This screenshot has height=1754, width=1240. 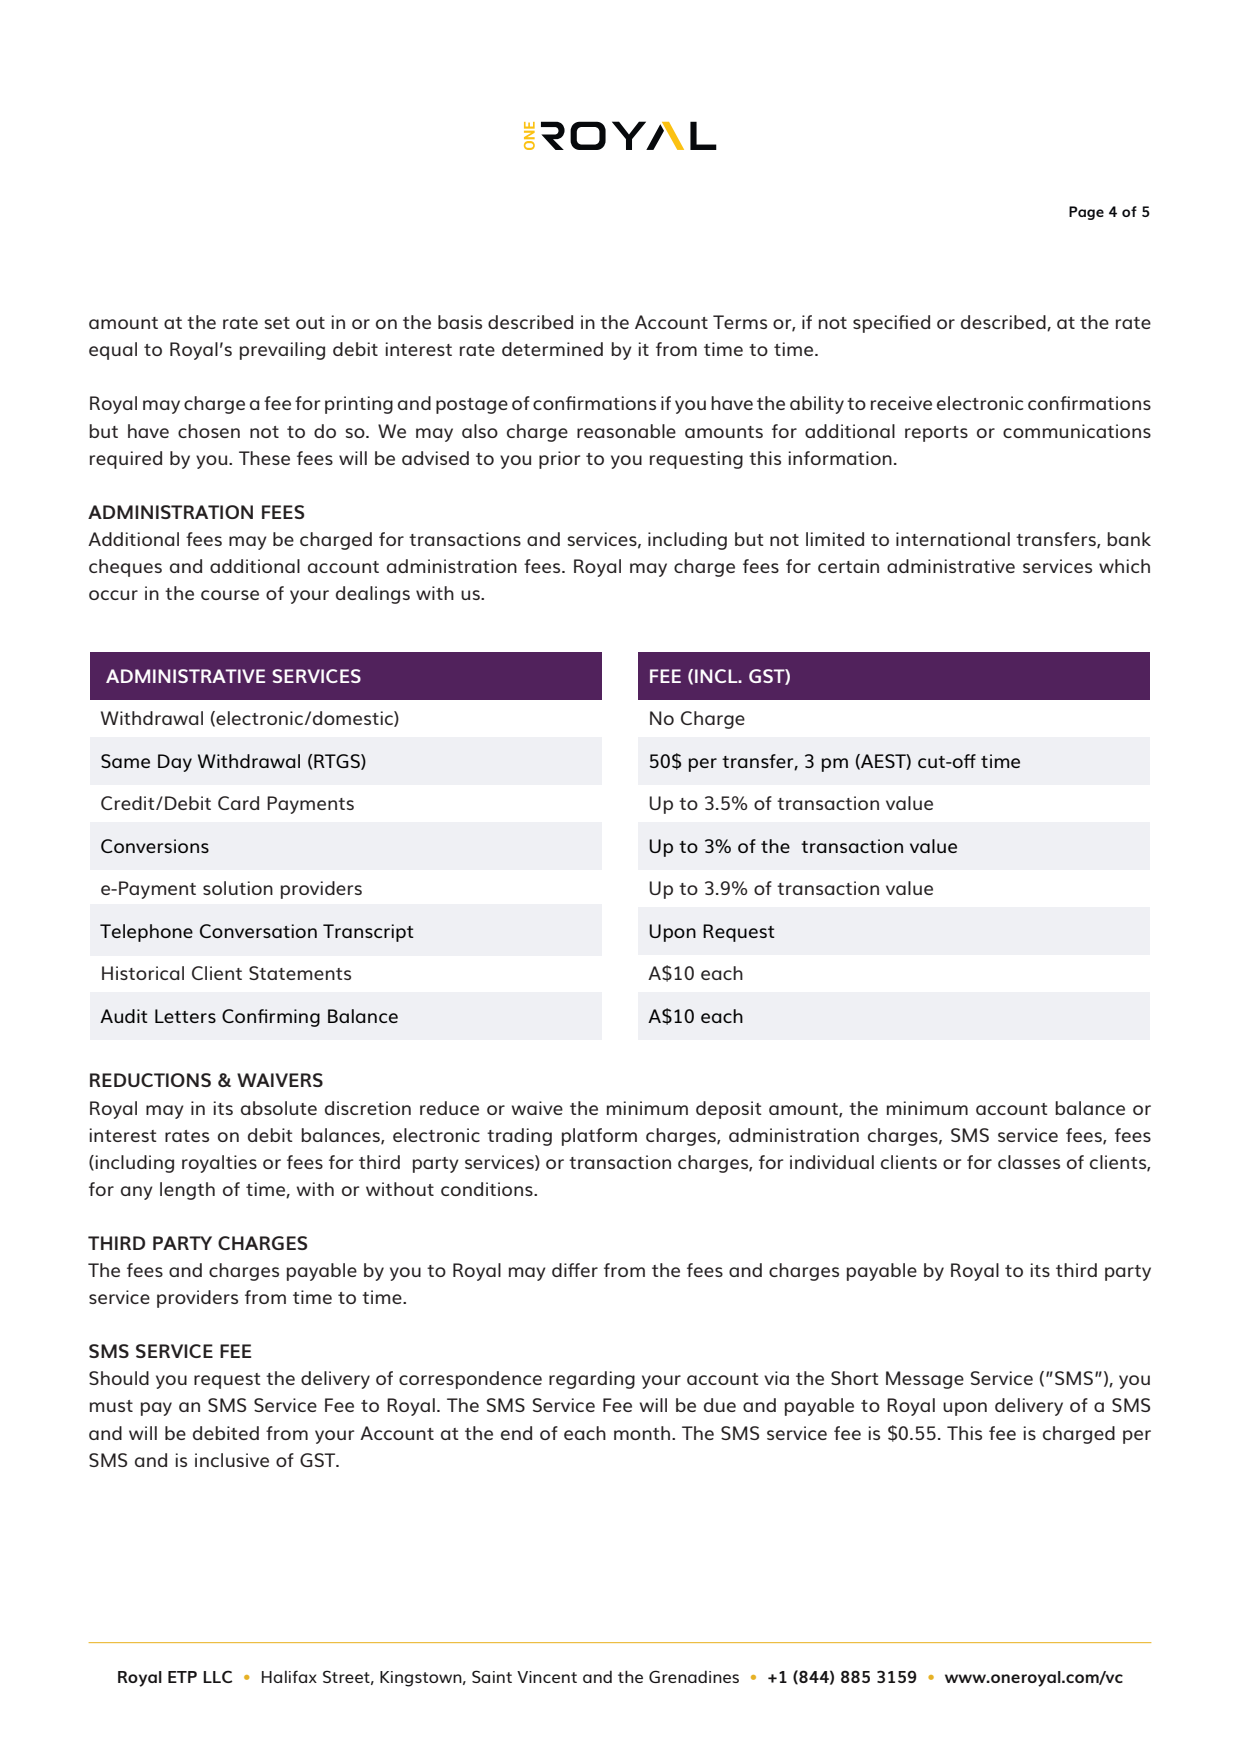 What do you see at coordinates (1086, 213) in the screenshot?
I see `Page` at bounding box center [1086, 213].
